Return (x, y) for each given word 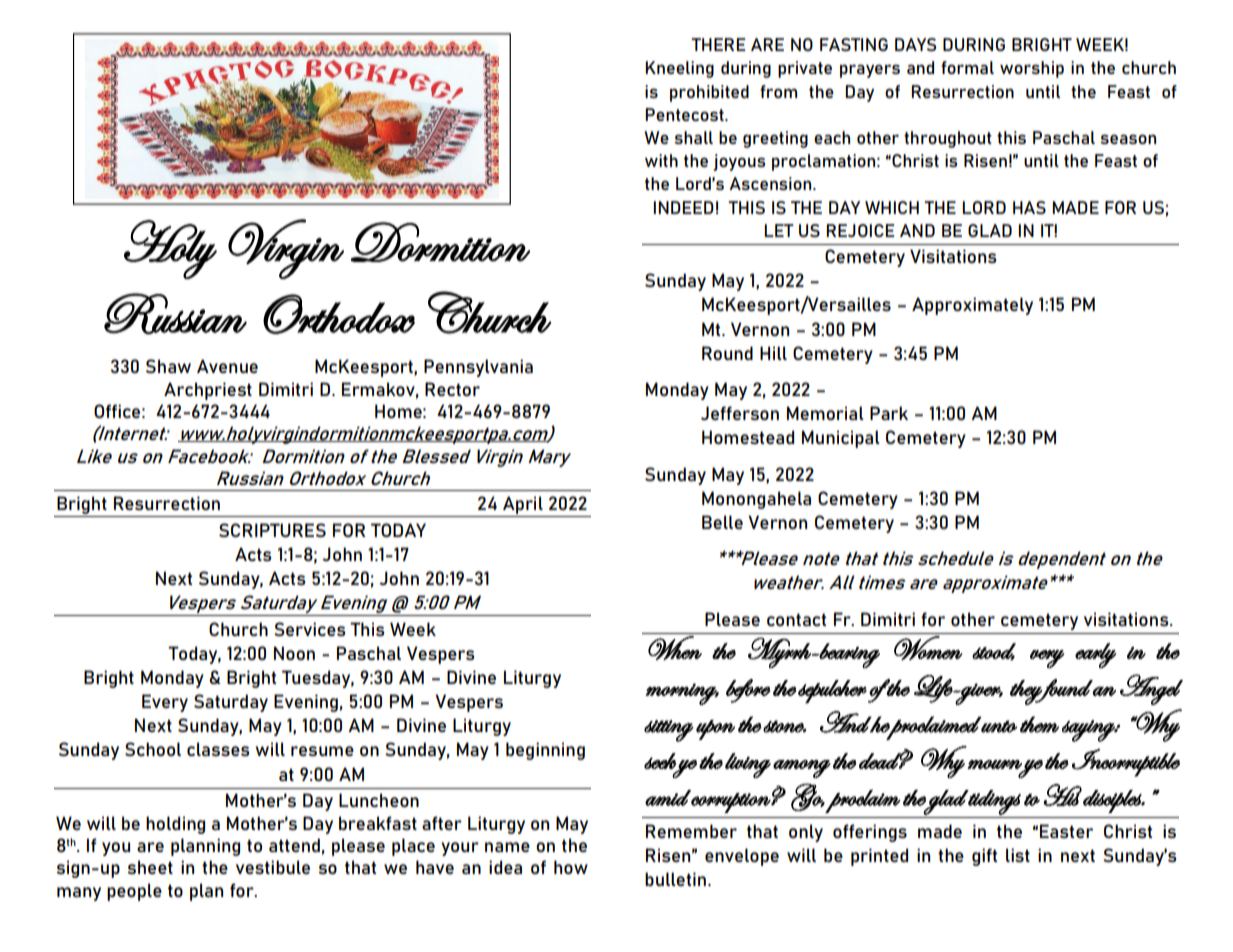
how (571, 867)
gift (984, 857)
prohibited (709, 93)
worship (1032, 69)
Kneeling (679, 69)
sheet (150, 867)
